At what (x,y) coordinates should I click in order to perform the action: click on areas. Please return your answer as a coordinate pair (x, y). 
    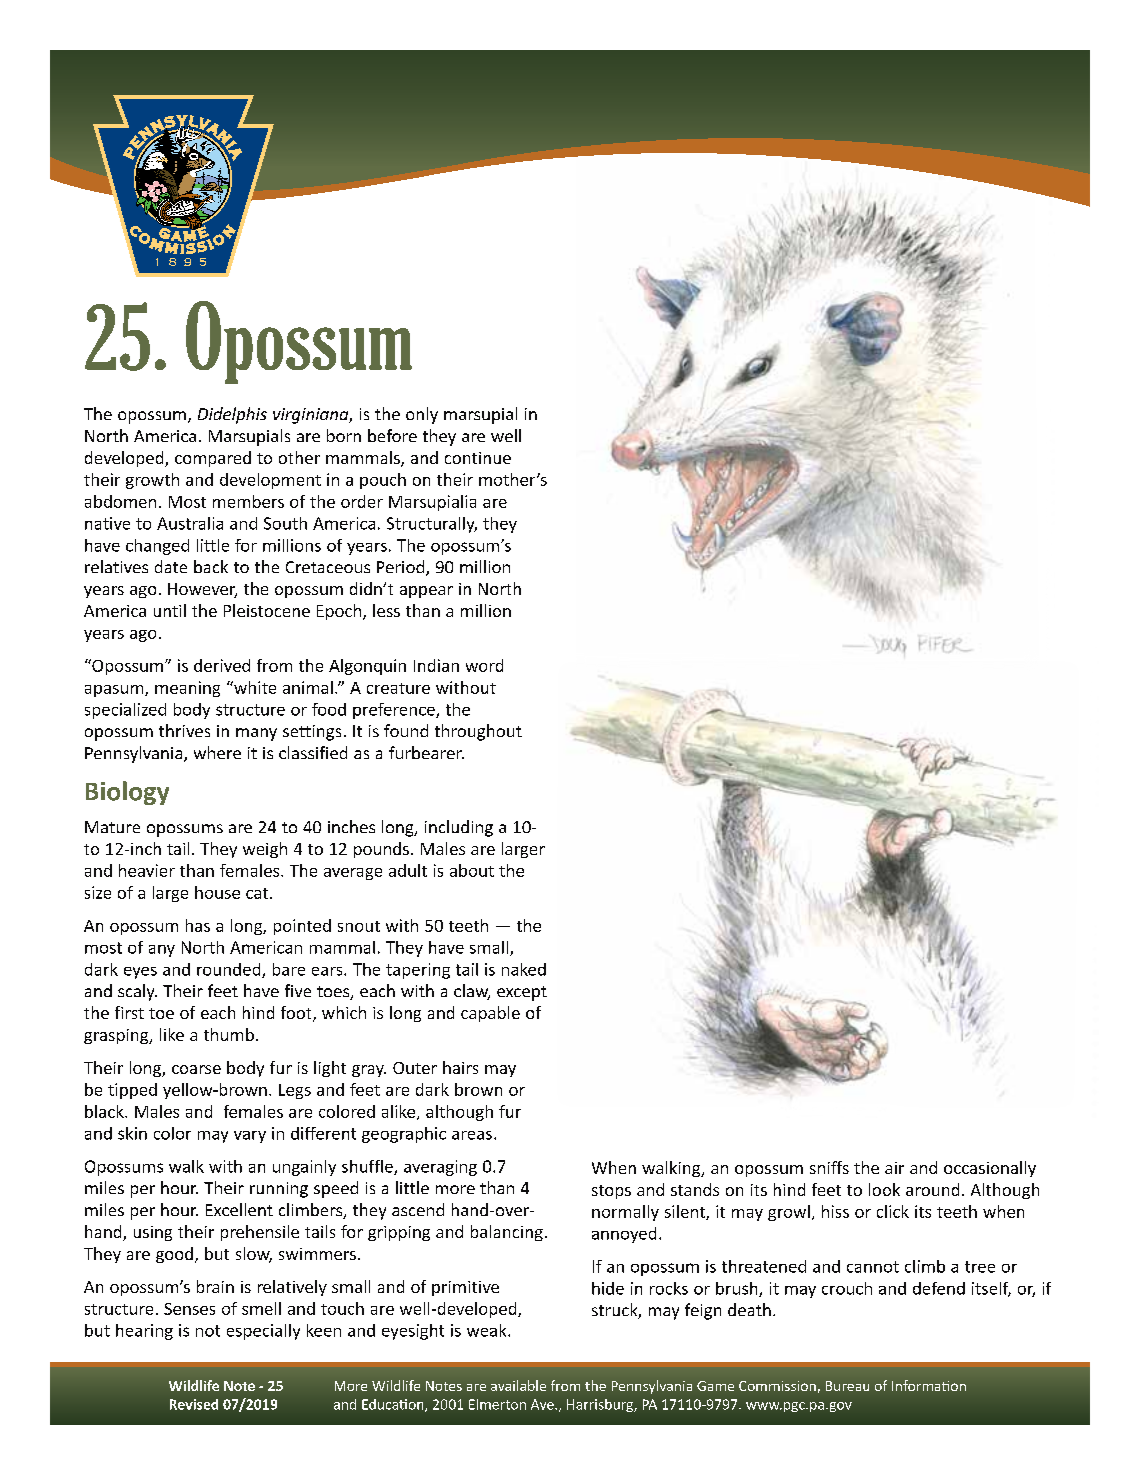
    Looking at the image, I should click on (472, 1135).
